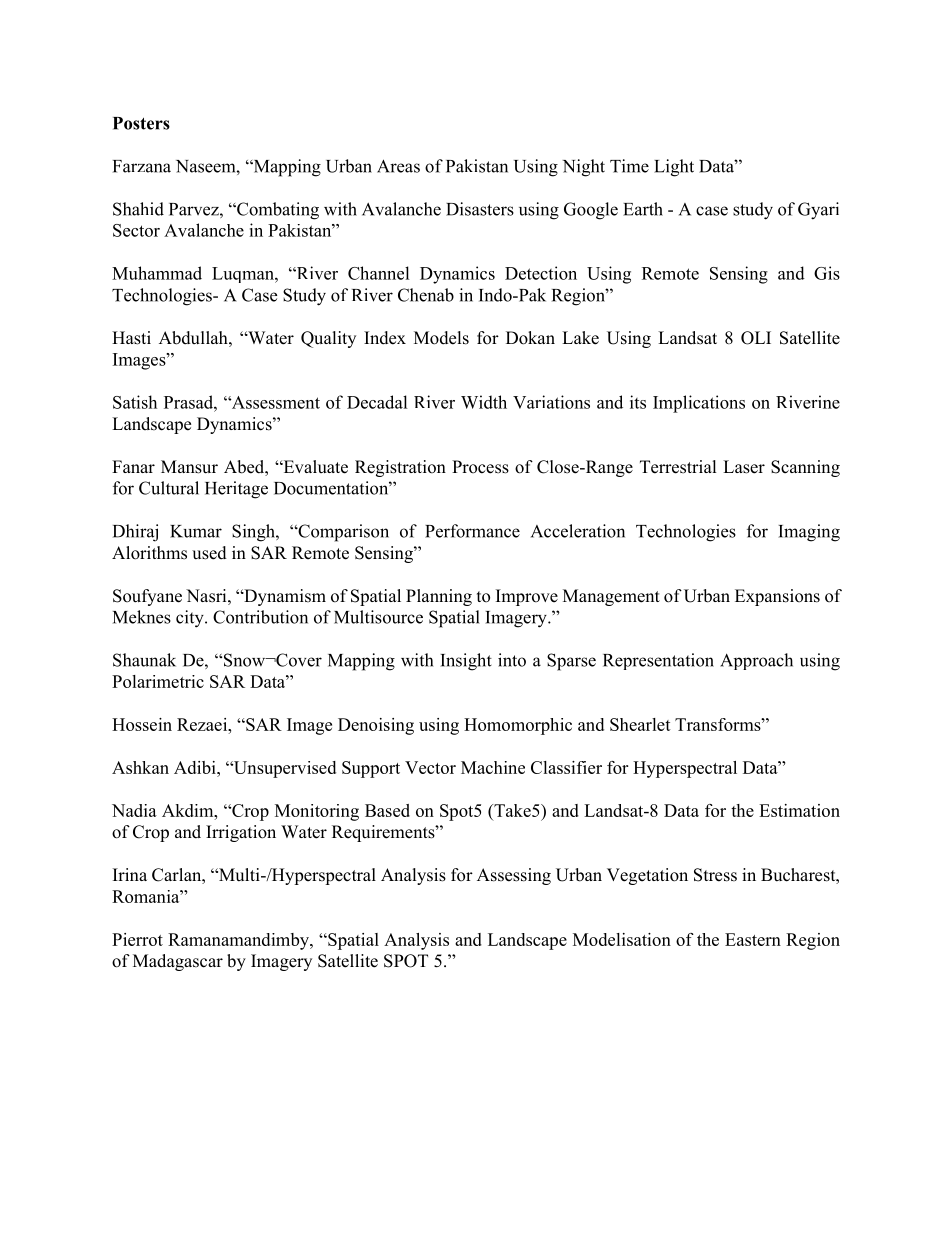 This screenshot has width=952, height=1233. What do you see at coordinates (699, 404) in the screenshot?
I see `Implications` at bounding box center [699, 404].
